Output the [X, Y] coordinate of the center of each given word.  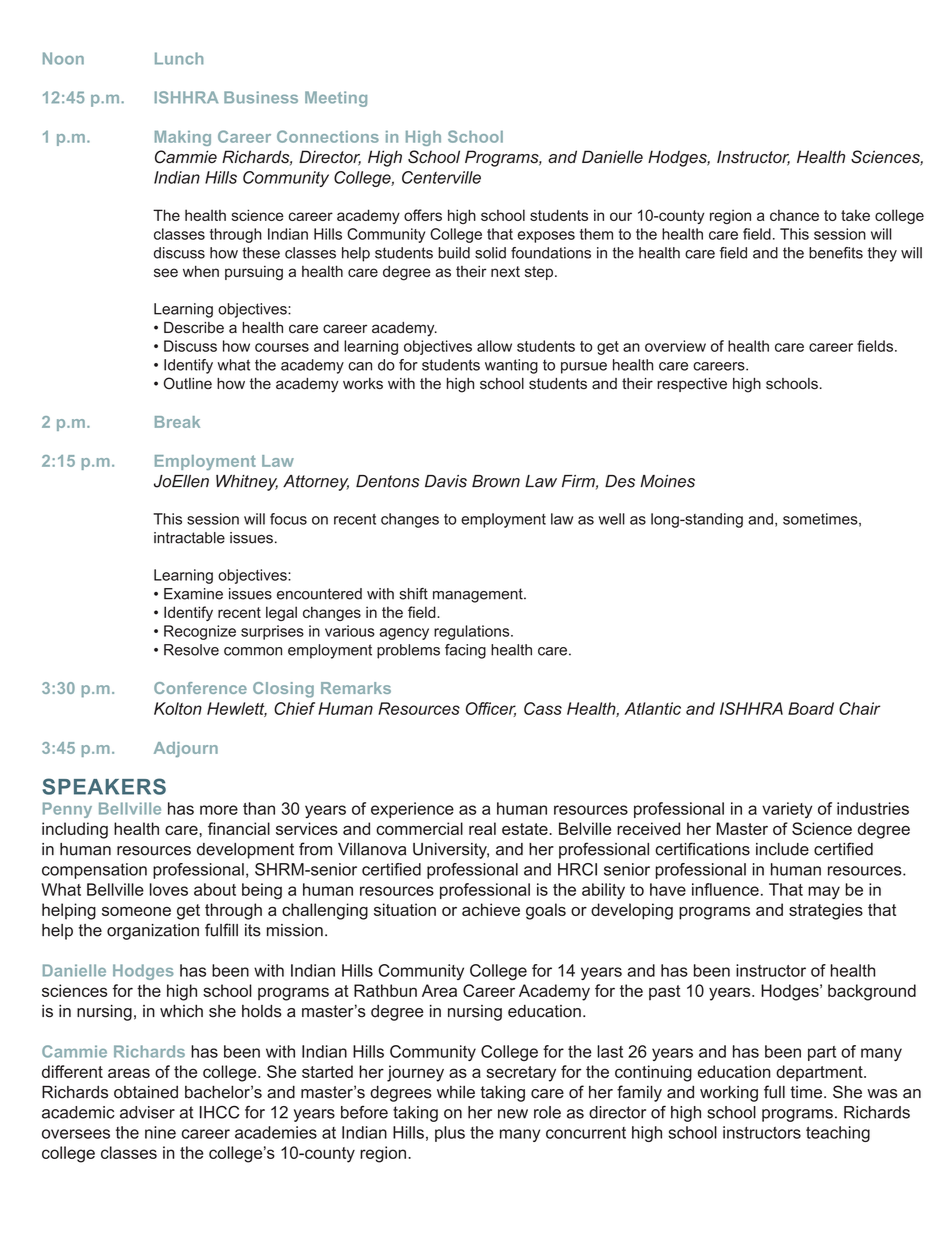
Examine [193, 594]
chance [794, 215]
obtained [146, 1092]
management [479, 595]
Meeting [336, 99]
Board [811, 708]
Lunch [179, 58]
